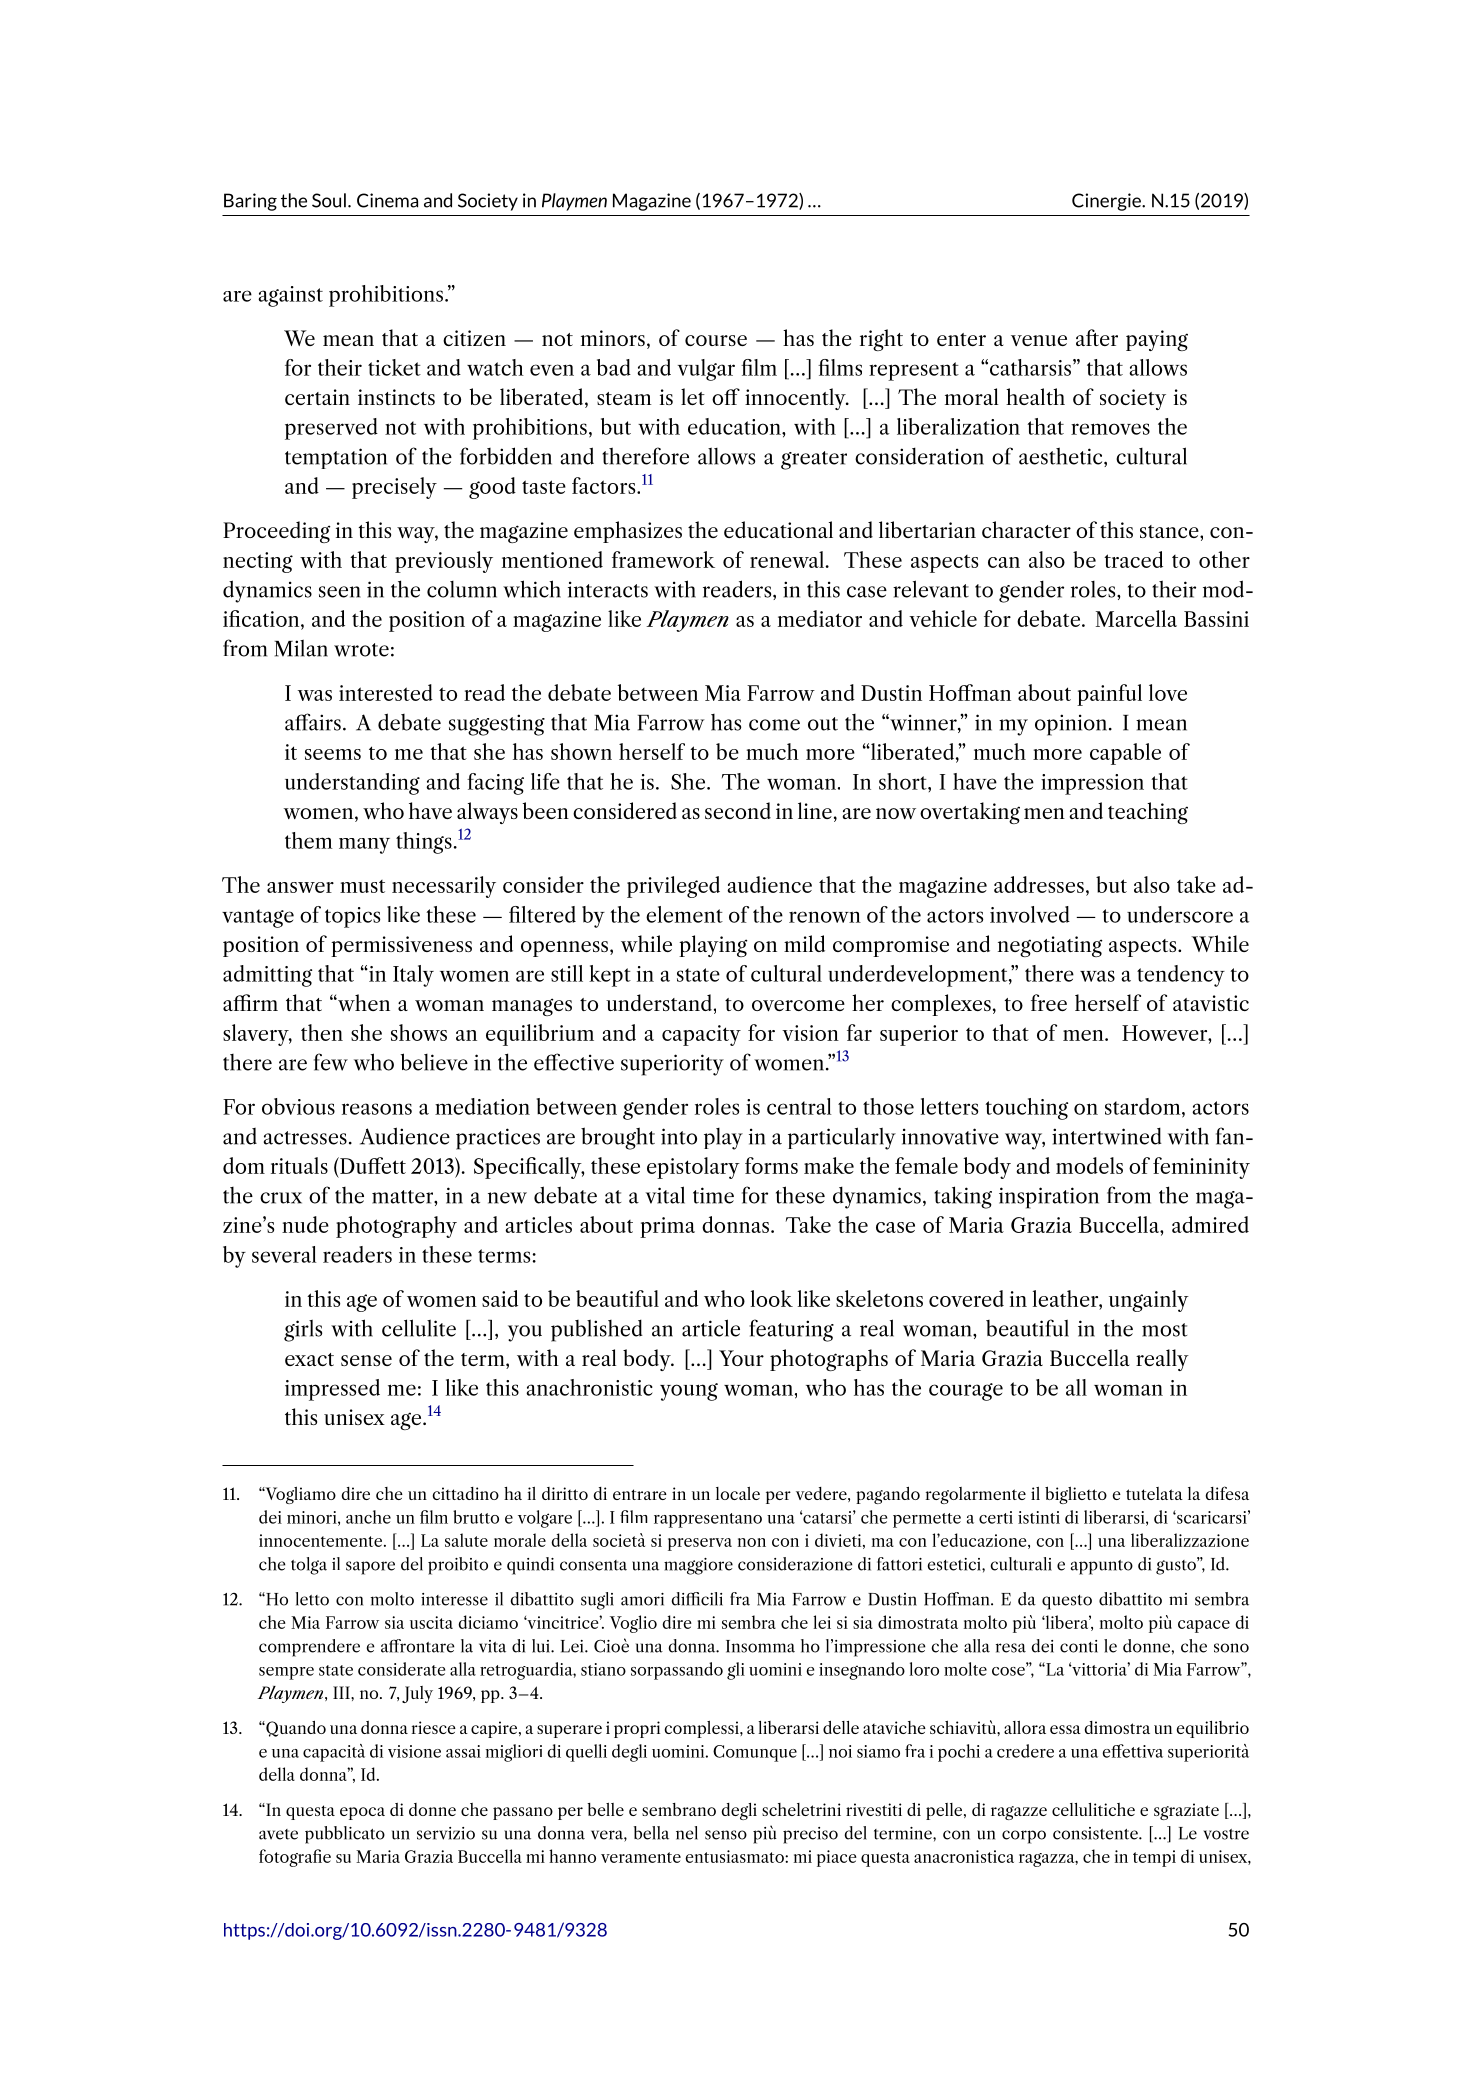 The width and height of the image is (1472, 2082). What do you see at coordinates (329, 200) in the image?
I see `Soul` at bounding box center [329, 200].
